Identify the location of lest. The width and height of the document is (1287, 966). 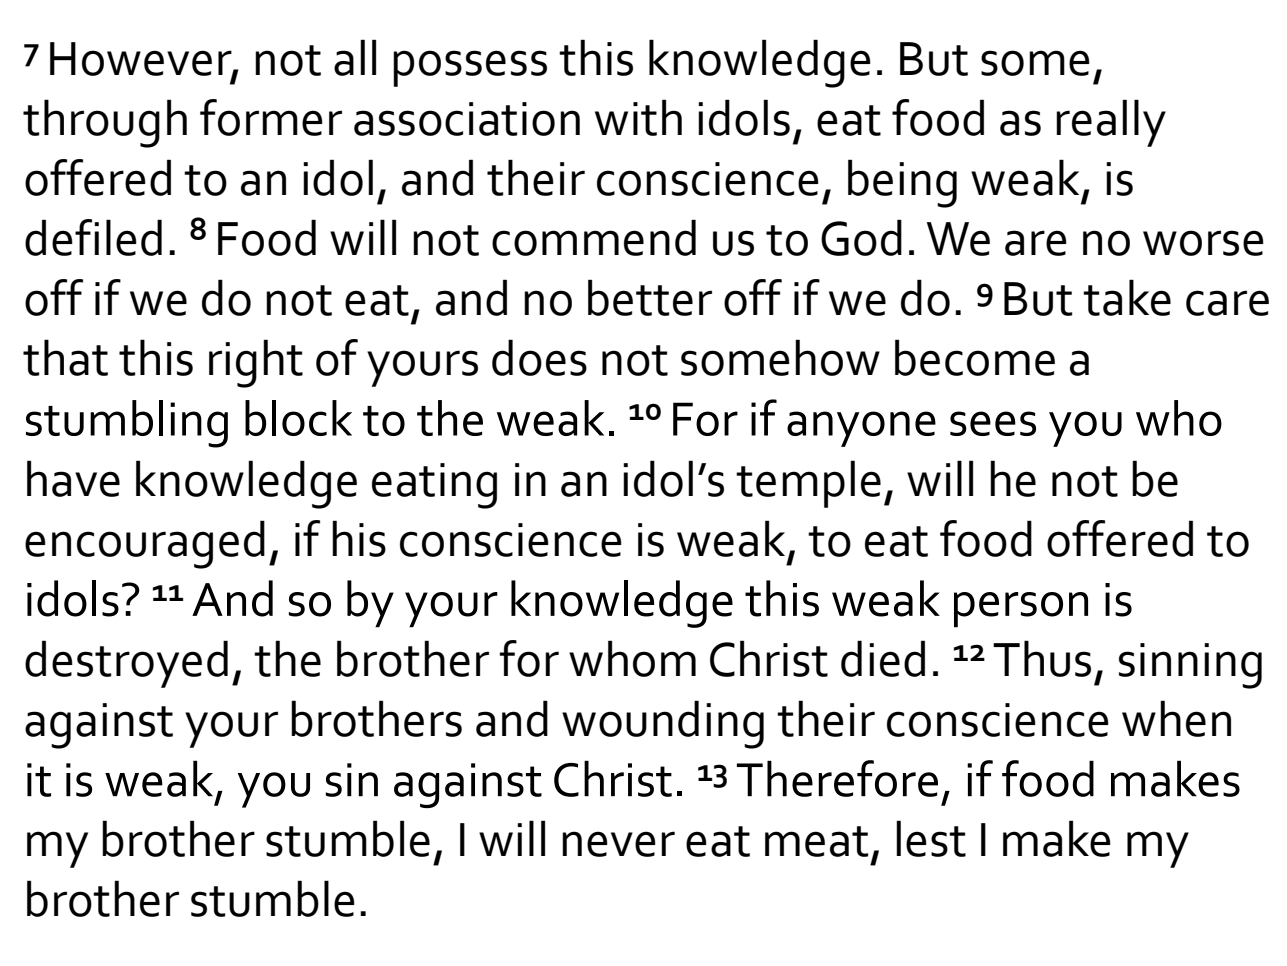
(931, 838).
